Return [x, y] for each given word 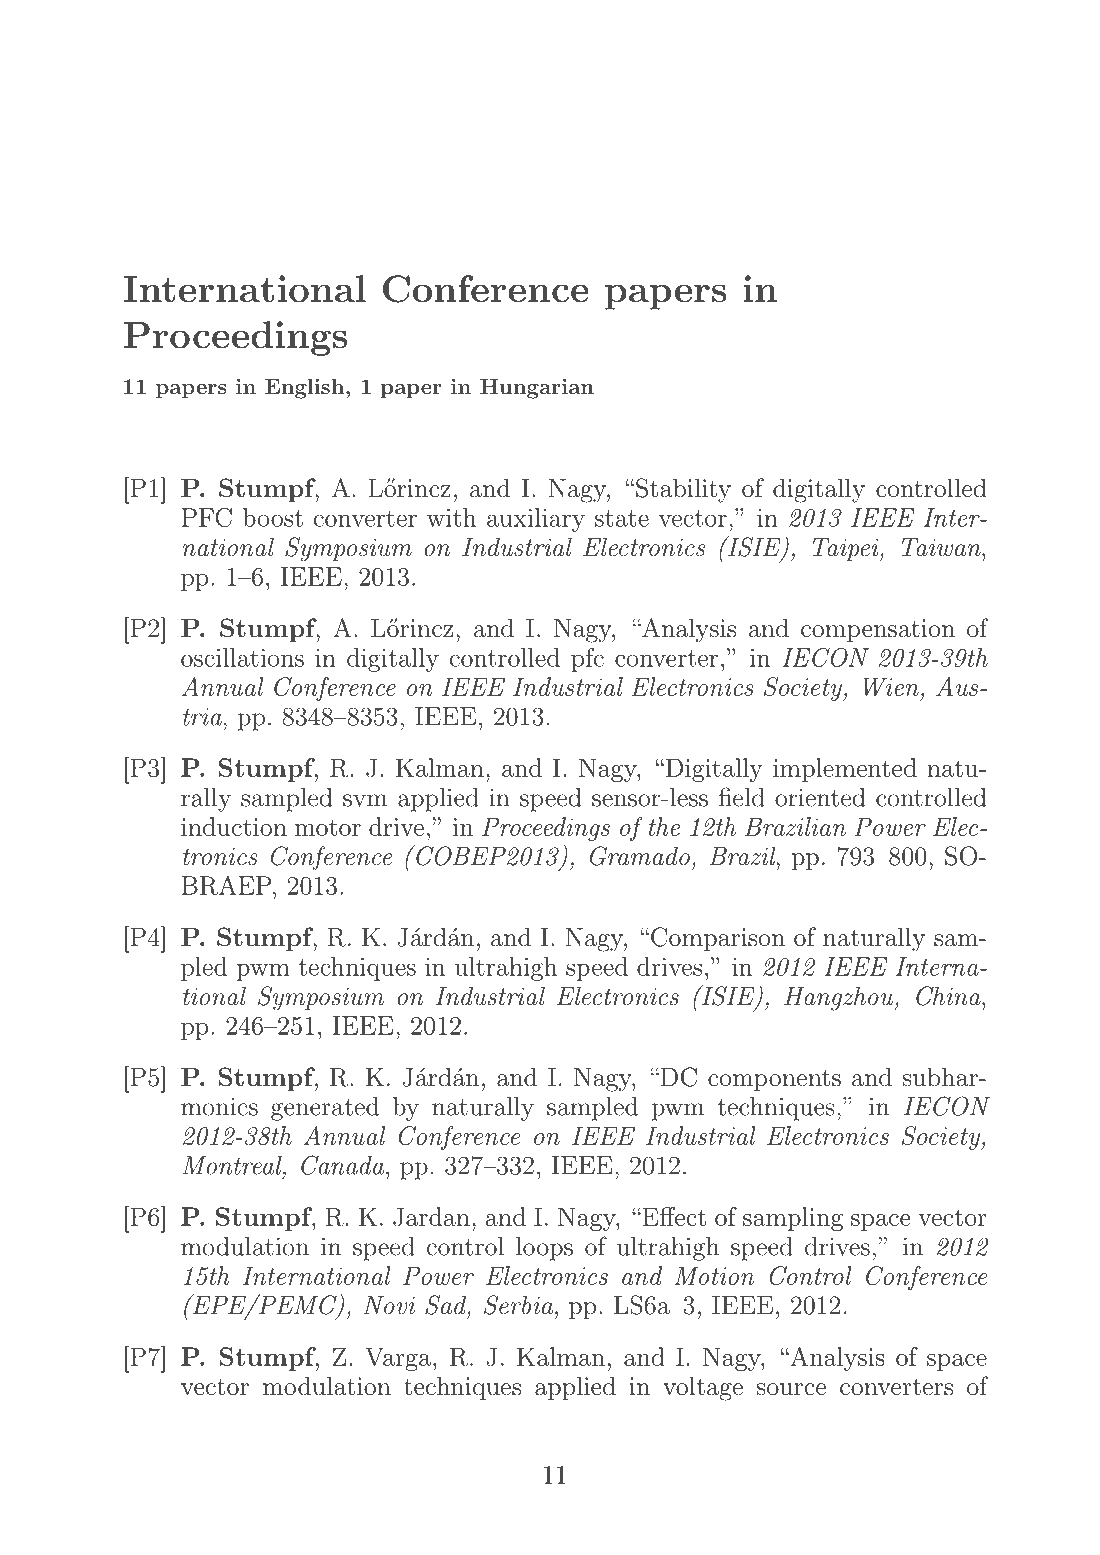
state [622, 518]
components [774, 1080]
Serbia [518, 1305]
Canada [344, 1165]
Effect [673, 1216]
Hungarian [537, 388]
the [664, 826]
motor [328, 827]
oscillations [242, 657]
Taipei [847, 549]
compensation [878, 630]
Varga [398, 1359]
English [304, 388]
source [791, 1389]
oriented [820, 797]
